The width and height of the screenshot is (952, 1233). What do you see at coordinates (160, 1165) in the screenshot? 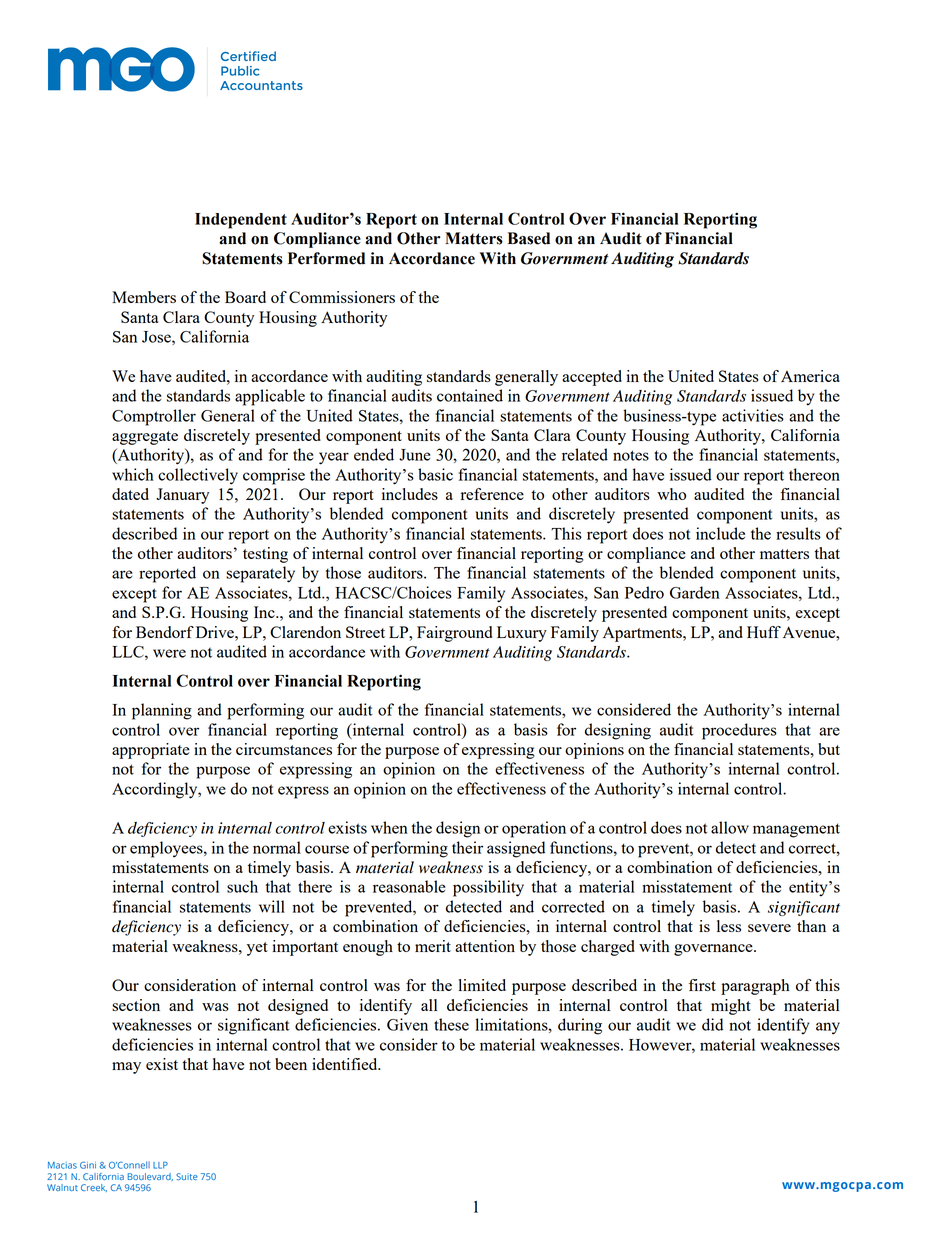
I see `LLP` at bounding box center [160, 1165].
